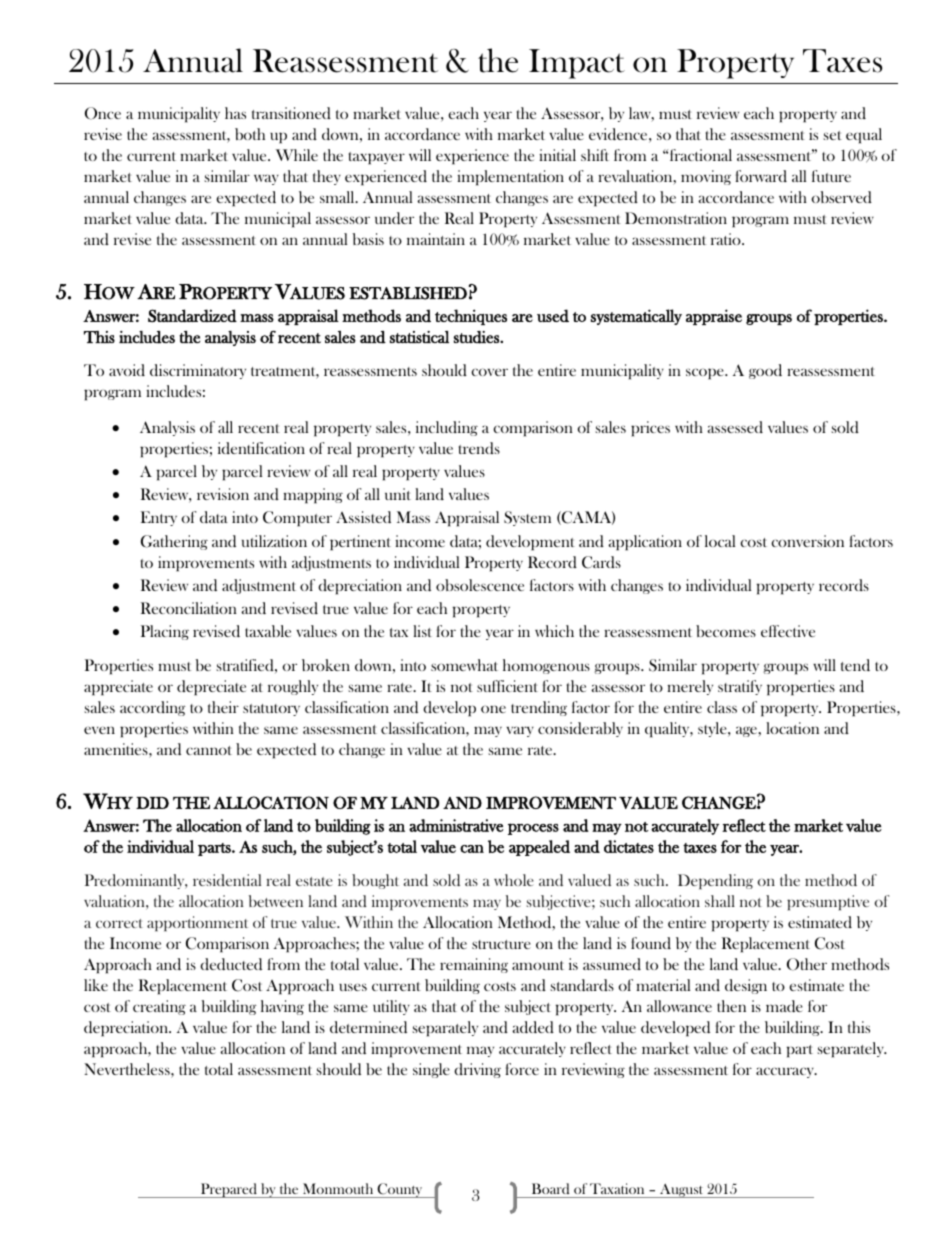  I want to click on apportionment, so click(197, 923).
